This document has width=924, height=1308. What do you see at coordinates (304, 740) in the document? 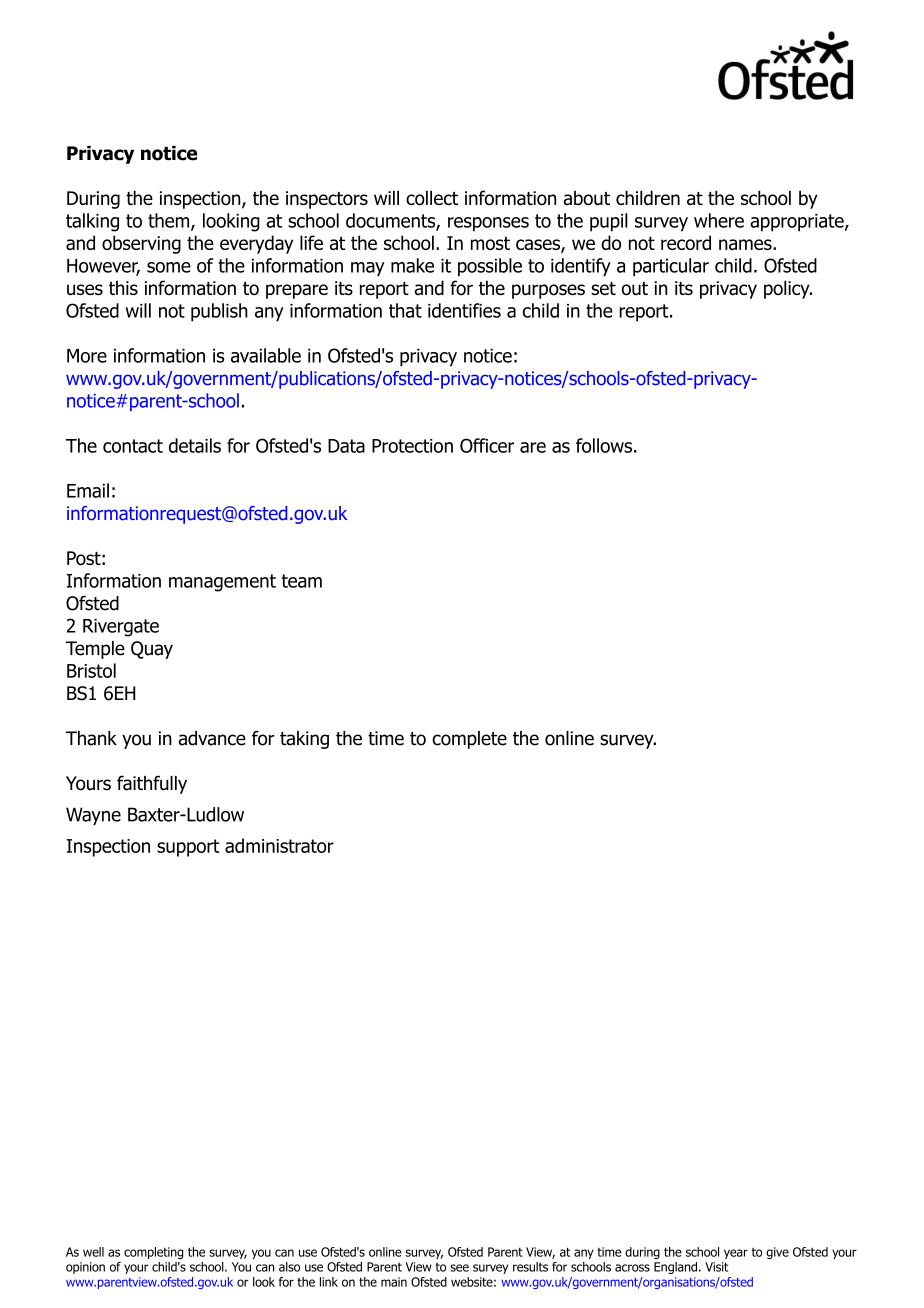
I see `taking` at bounding box center [304, 740].
